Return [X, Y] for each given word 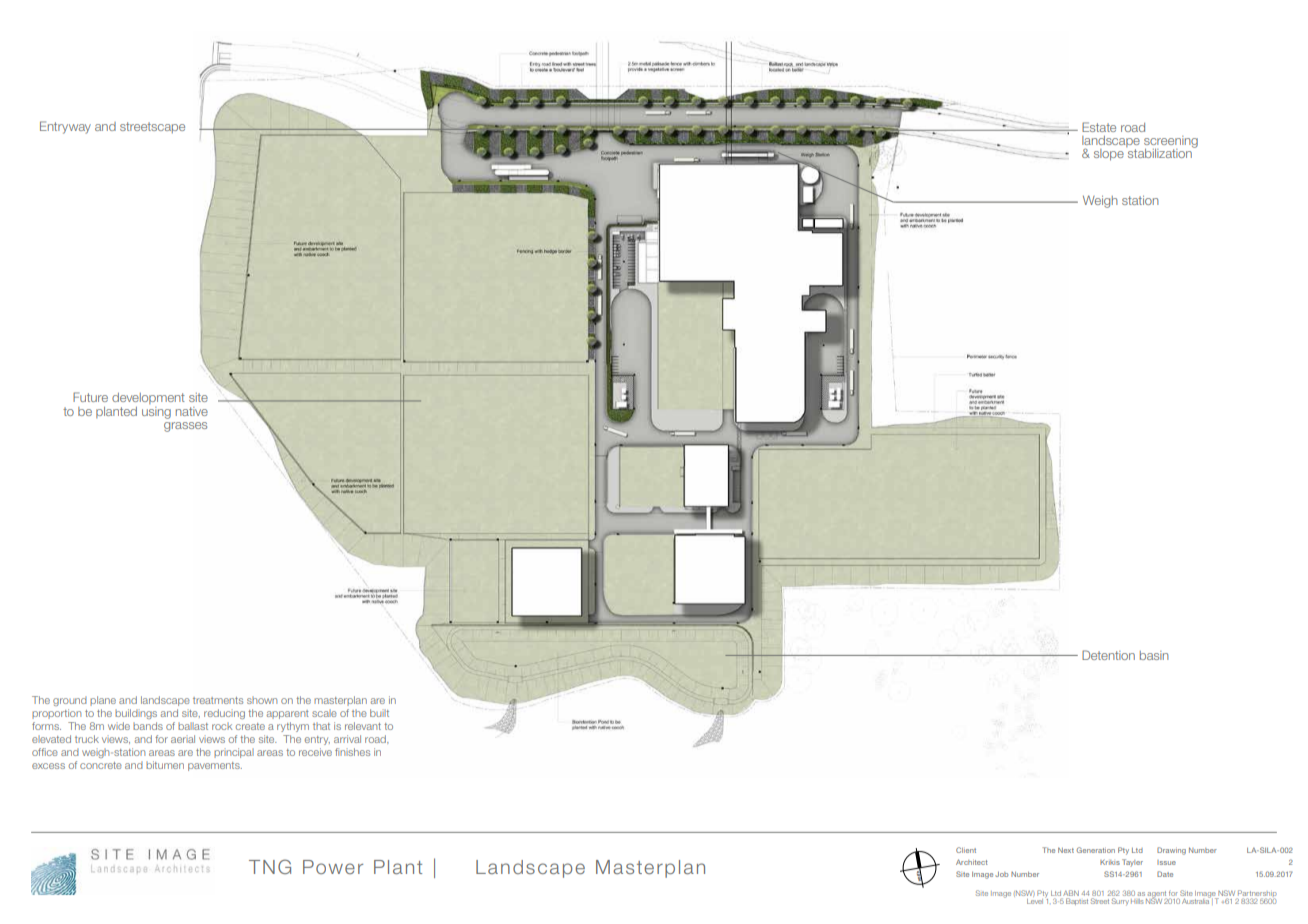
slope [1109, 155]
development [148, 398]
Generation [1095, 850]
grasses [185, 427]
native [192, 411]
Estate [1099, 127]
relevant [363, 726]
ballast [193, 726]
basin [1154, 655]
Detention [1108, 655]
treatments [218, 700]
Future [90, 397]
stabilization [1160, 152]
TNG [270, 866]
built [379, 713]
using [156, 413]
